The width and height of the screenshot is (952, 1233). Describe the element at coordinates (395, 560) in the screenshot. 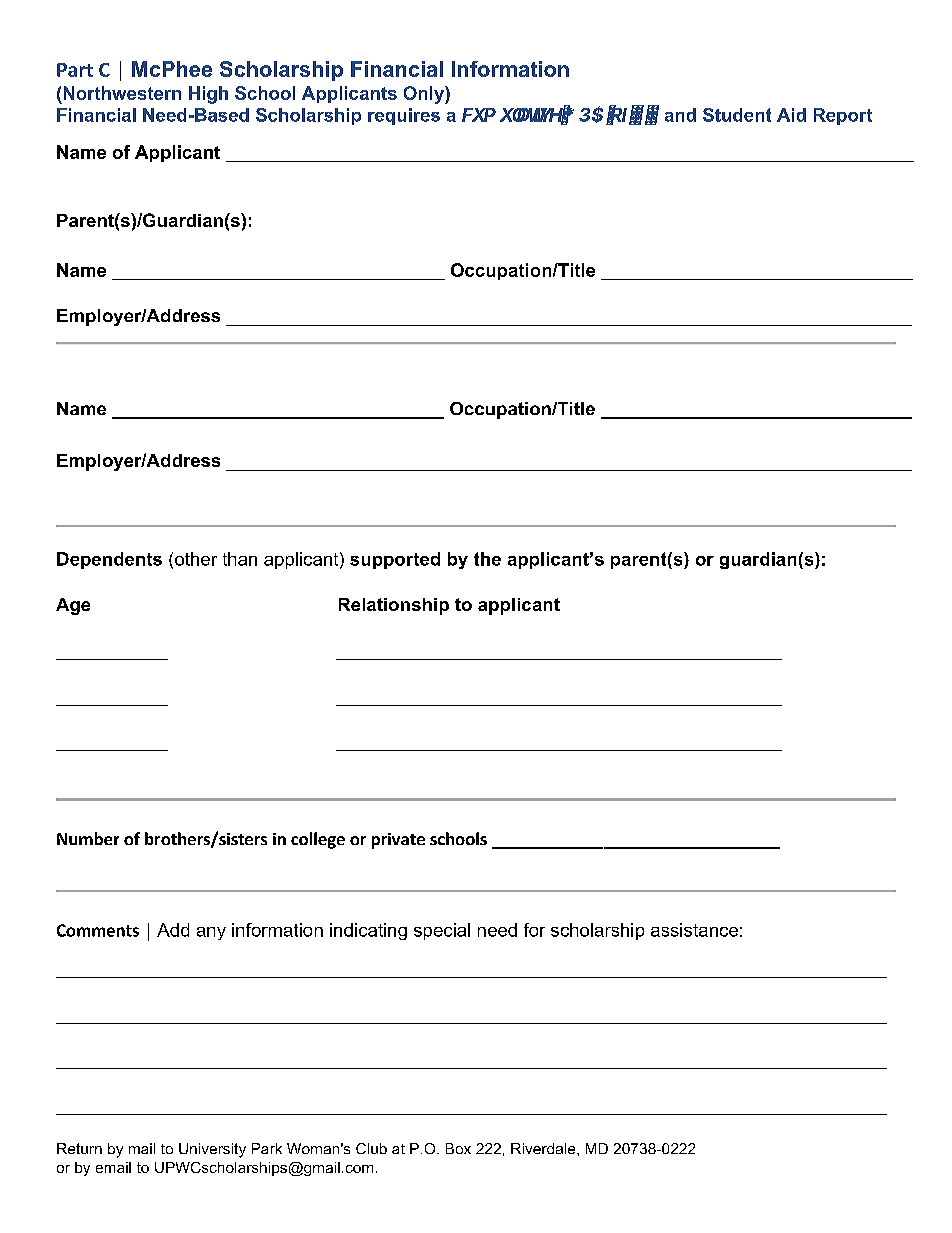

I see `supported` at that location.
